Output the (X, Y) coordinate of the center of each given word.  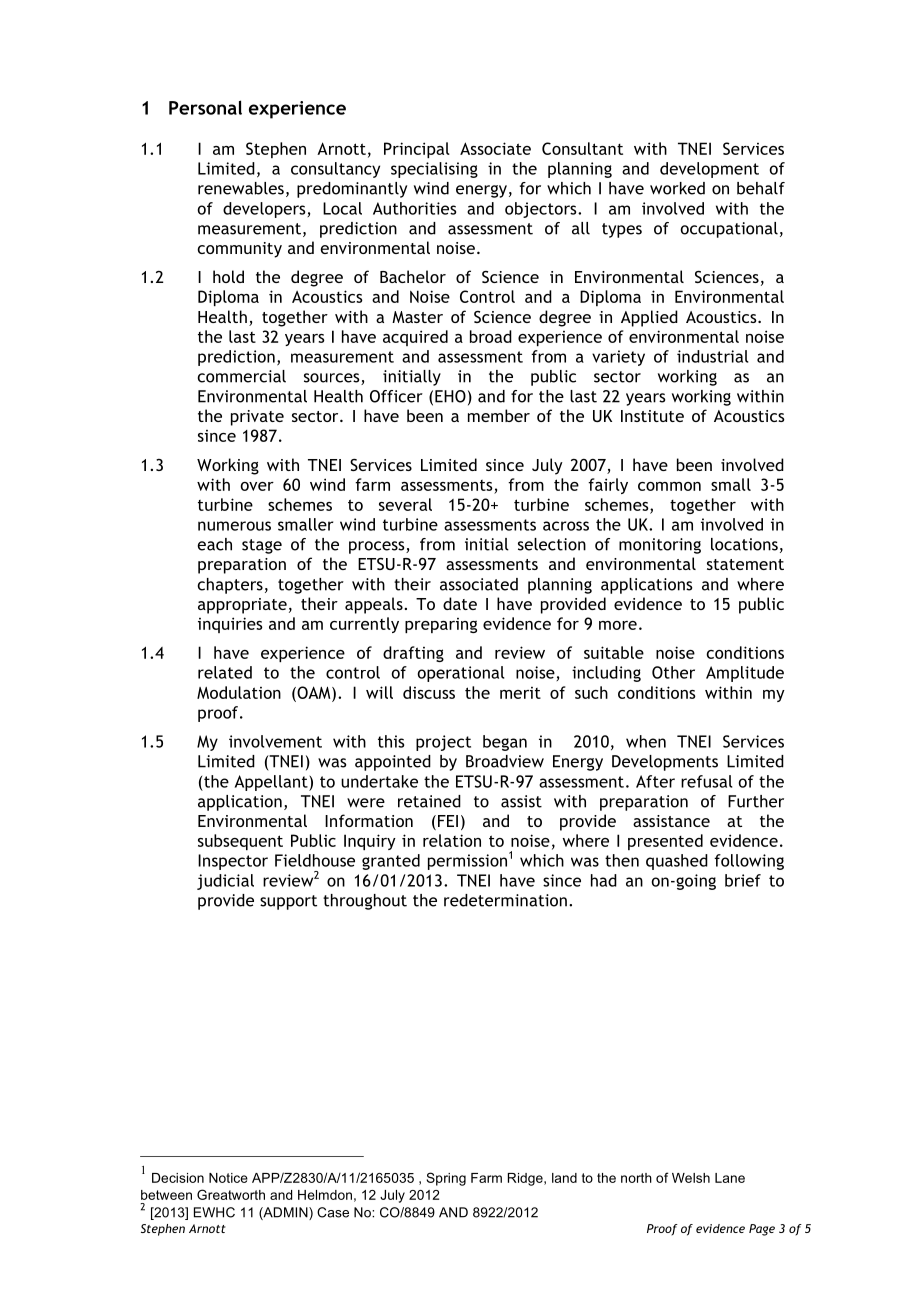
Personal (205, 107)
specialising (434, 170)
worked (677, 188)
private (257, 418)
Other (673, 672)
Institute (652, 416)
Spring (446, 1179)
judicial (225, 882)
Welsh (691, 1178)
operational (460, 674)
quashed (677, 862)
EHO (450, 396)
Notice (228, 1178)
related (225, 672)
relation (452, 840)
